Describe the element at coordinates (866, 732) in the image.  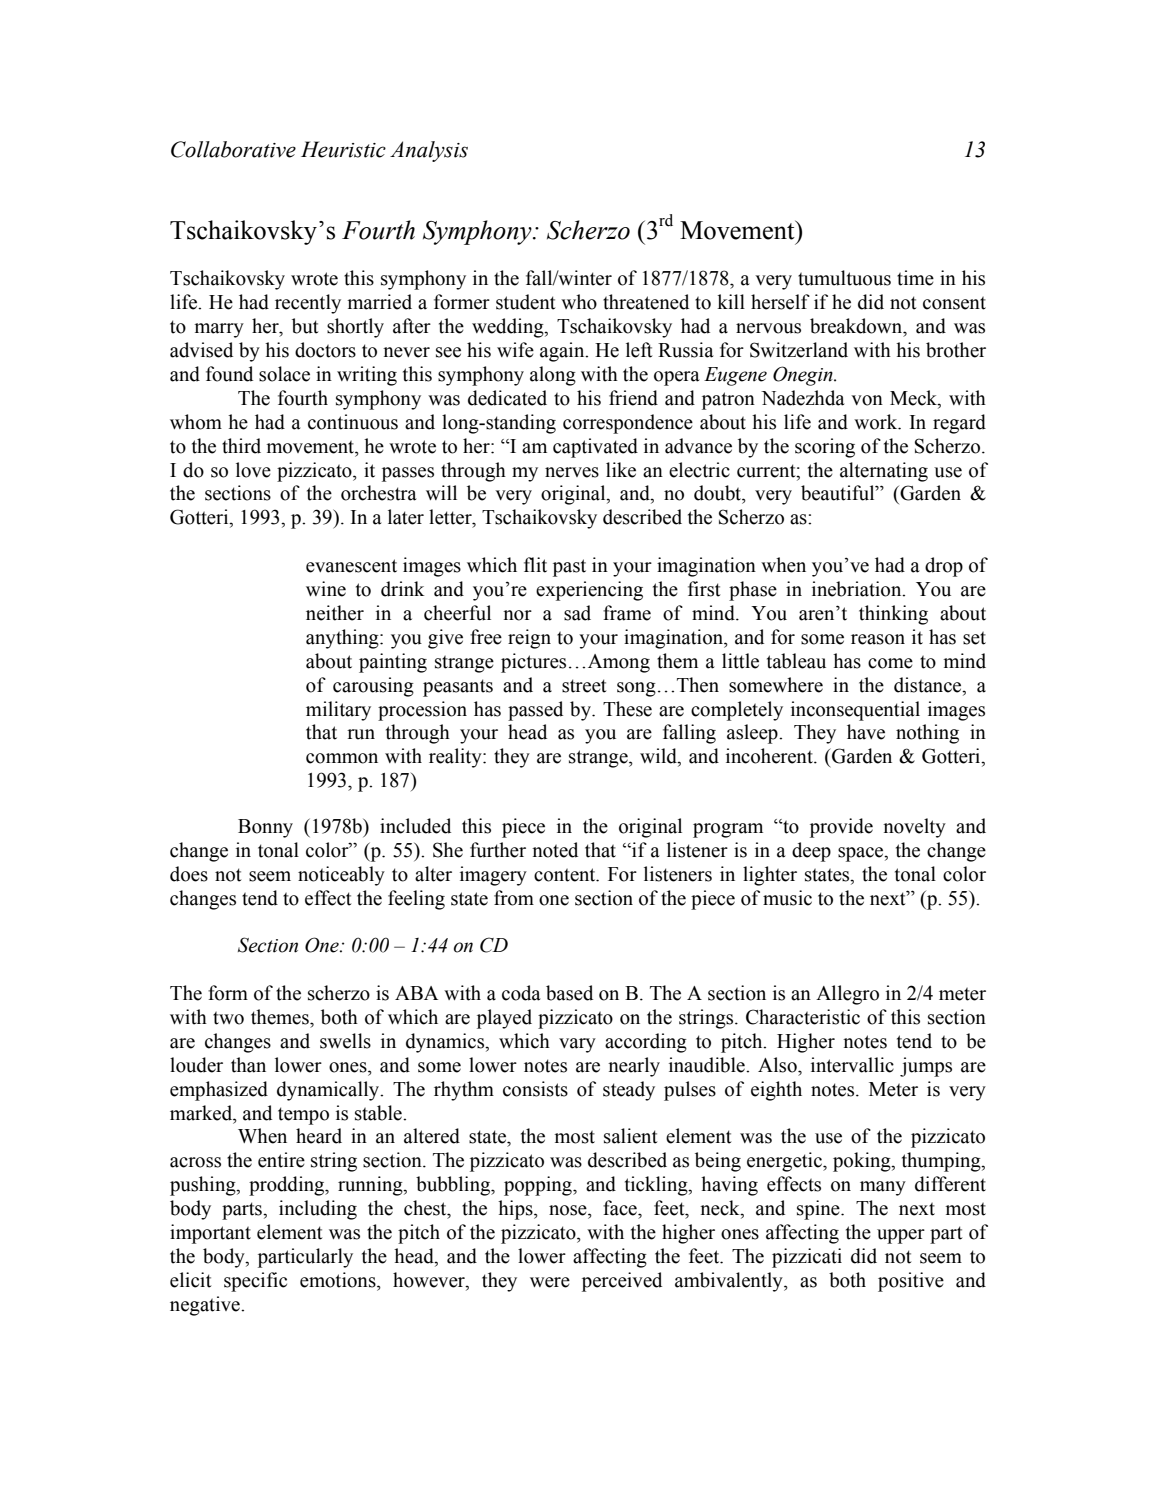
I see `have` at that location.
